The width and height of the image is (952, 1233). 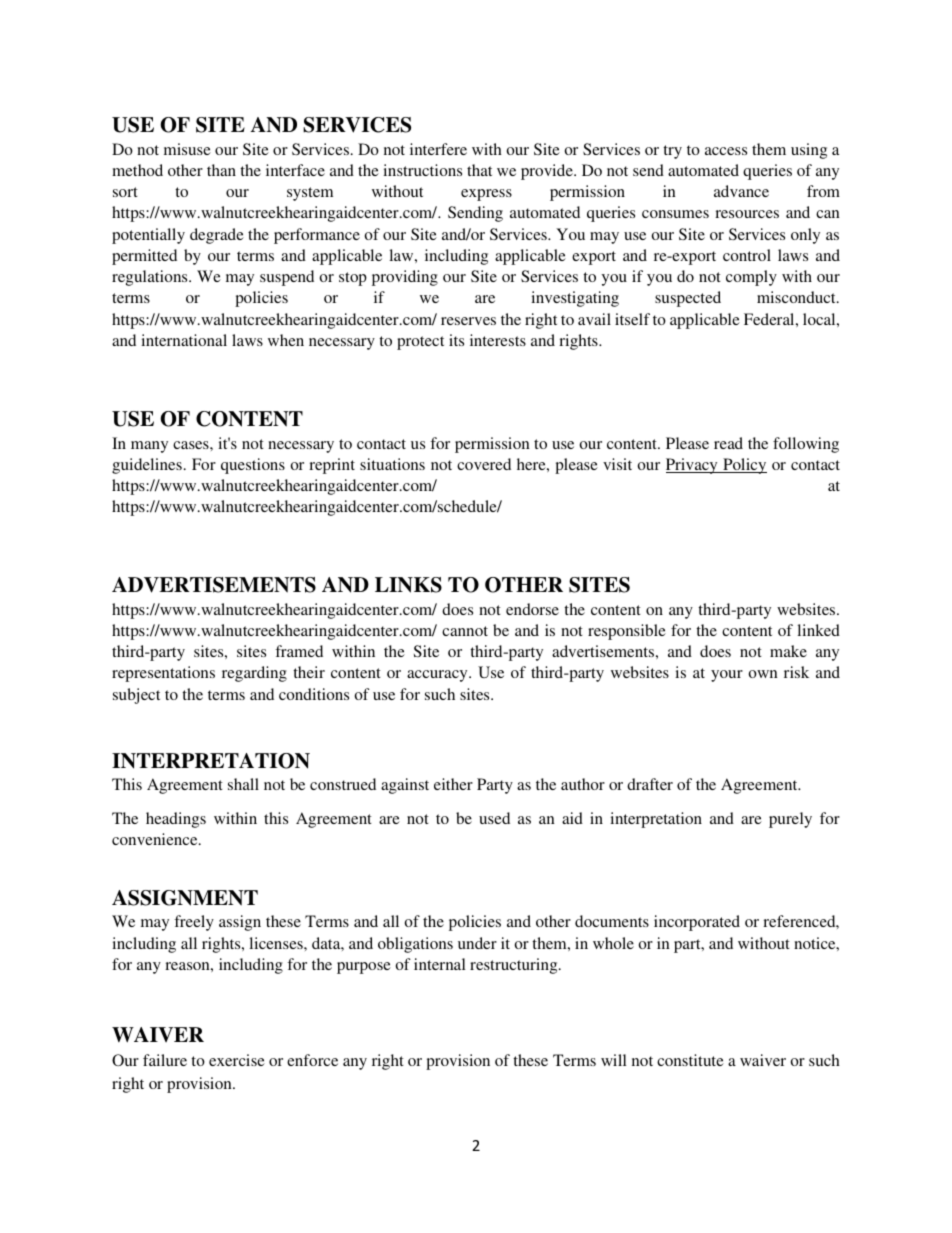 What do you see at coordinates (237, 1060) in the image?
I see `exercise` at bounding box center [237, 1060].
